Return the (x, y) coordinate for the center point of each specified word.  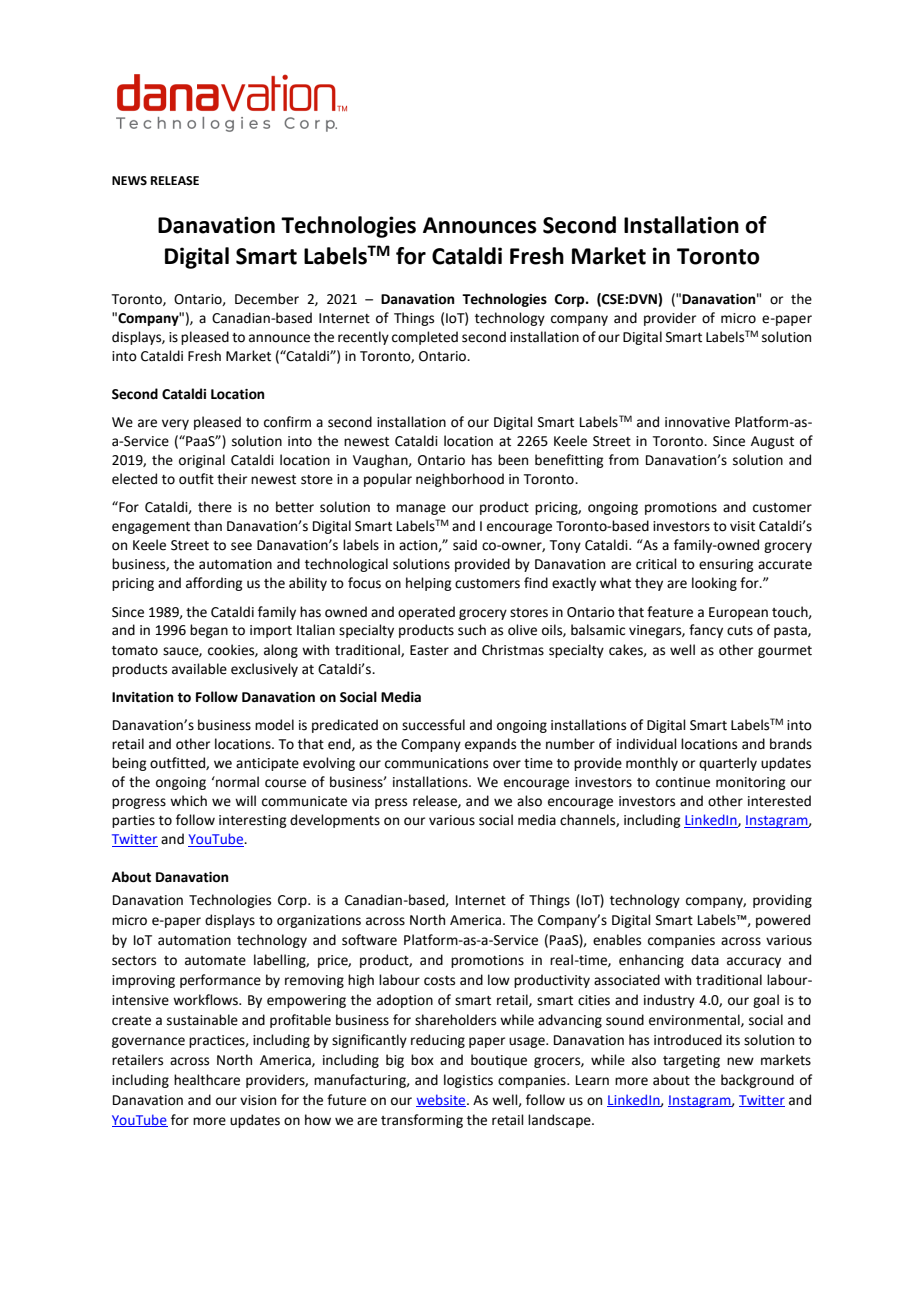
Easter (429, 650)
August (772, 442)
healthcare (207, 1080)
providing (782, 901)
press (391, 803)
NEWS (129, 181)
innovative (697, 422)
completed (425, 338)
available (199, 669)
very (175, 424)
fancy (706, 631)
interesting (253, 821)
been (513, 460)
